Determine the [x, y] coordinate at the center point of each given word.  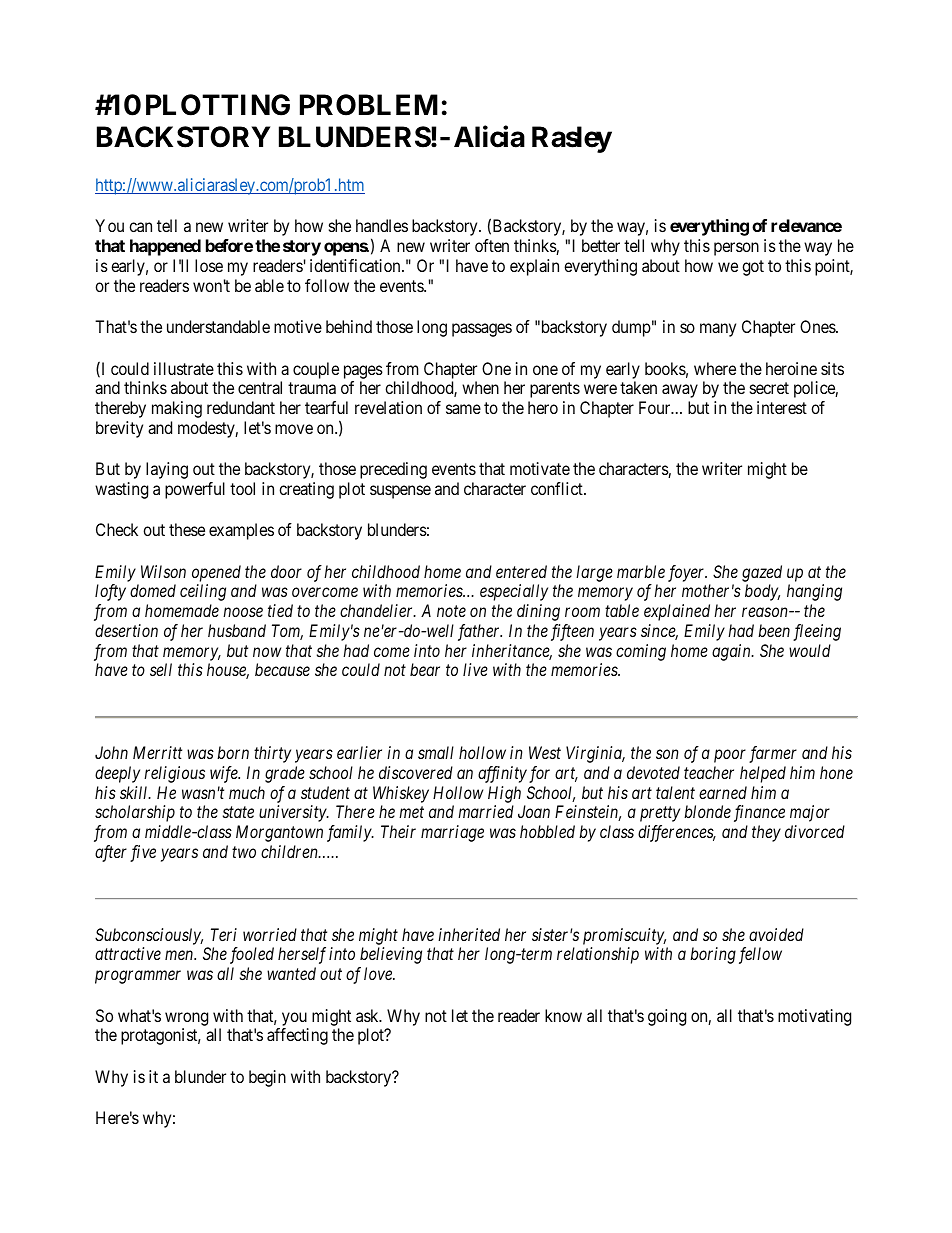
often [492, 245]
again [732, 652]
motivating [814, 1017]
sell [161, 669]
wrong [186, 1019]
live [475, 669]
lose [209, 265]
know [563, 1015]
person [736, 249]
